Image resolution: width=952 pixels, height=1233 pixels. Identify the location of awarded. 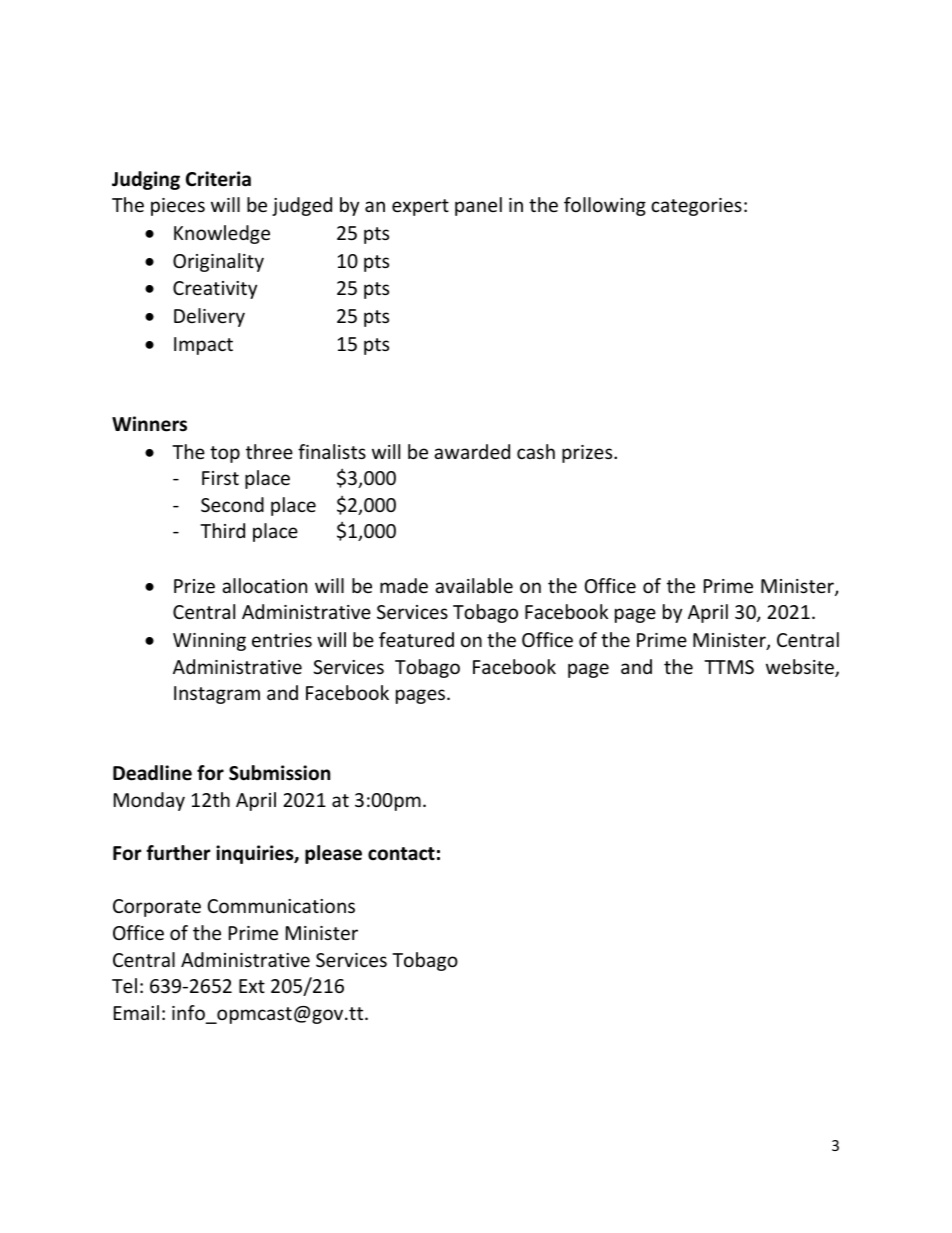
(472, 451).
